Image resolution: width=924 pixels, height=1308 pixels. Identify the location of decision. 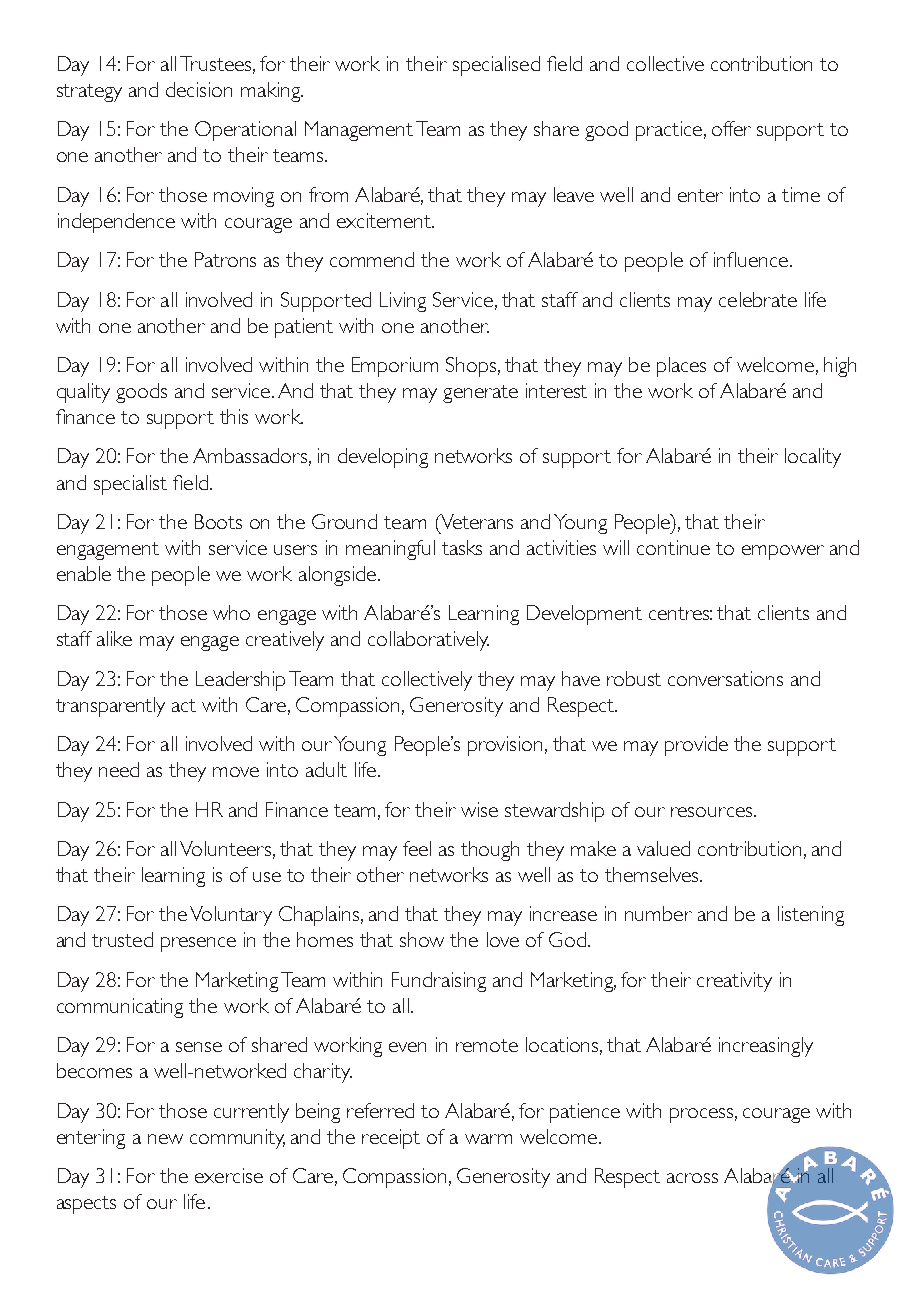
(199, 89).
